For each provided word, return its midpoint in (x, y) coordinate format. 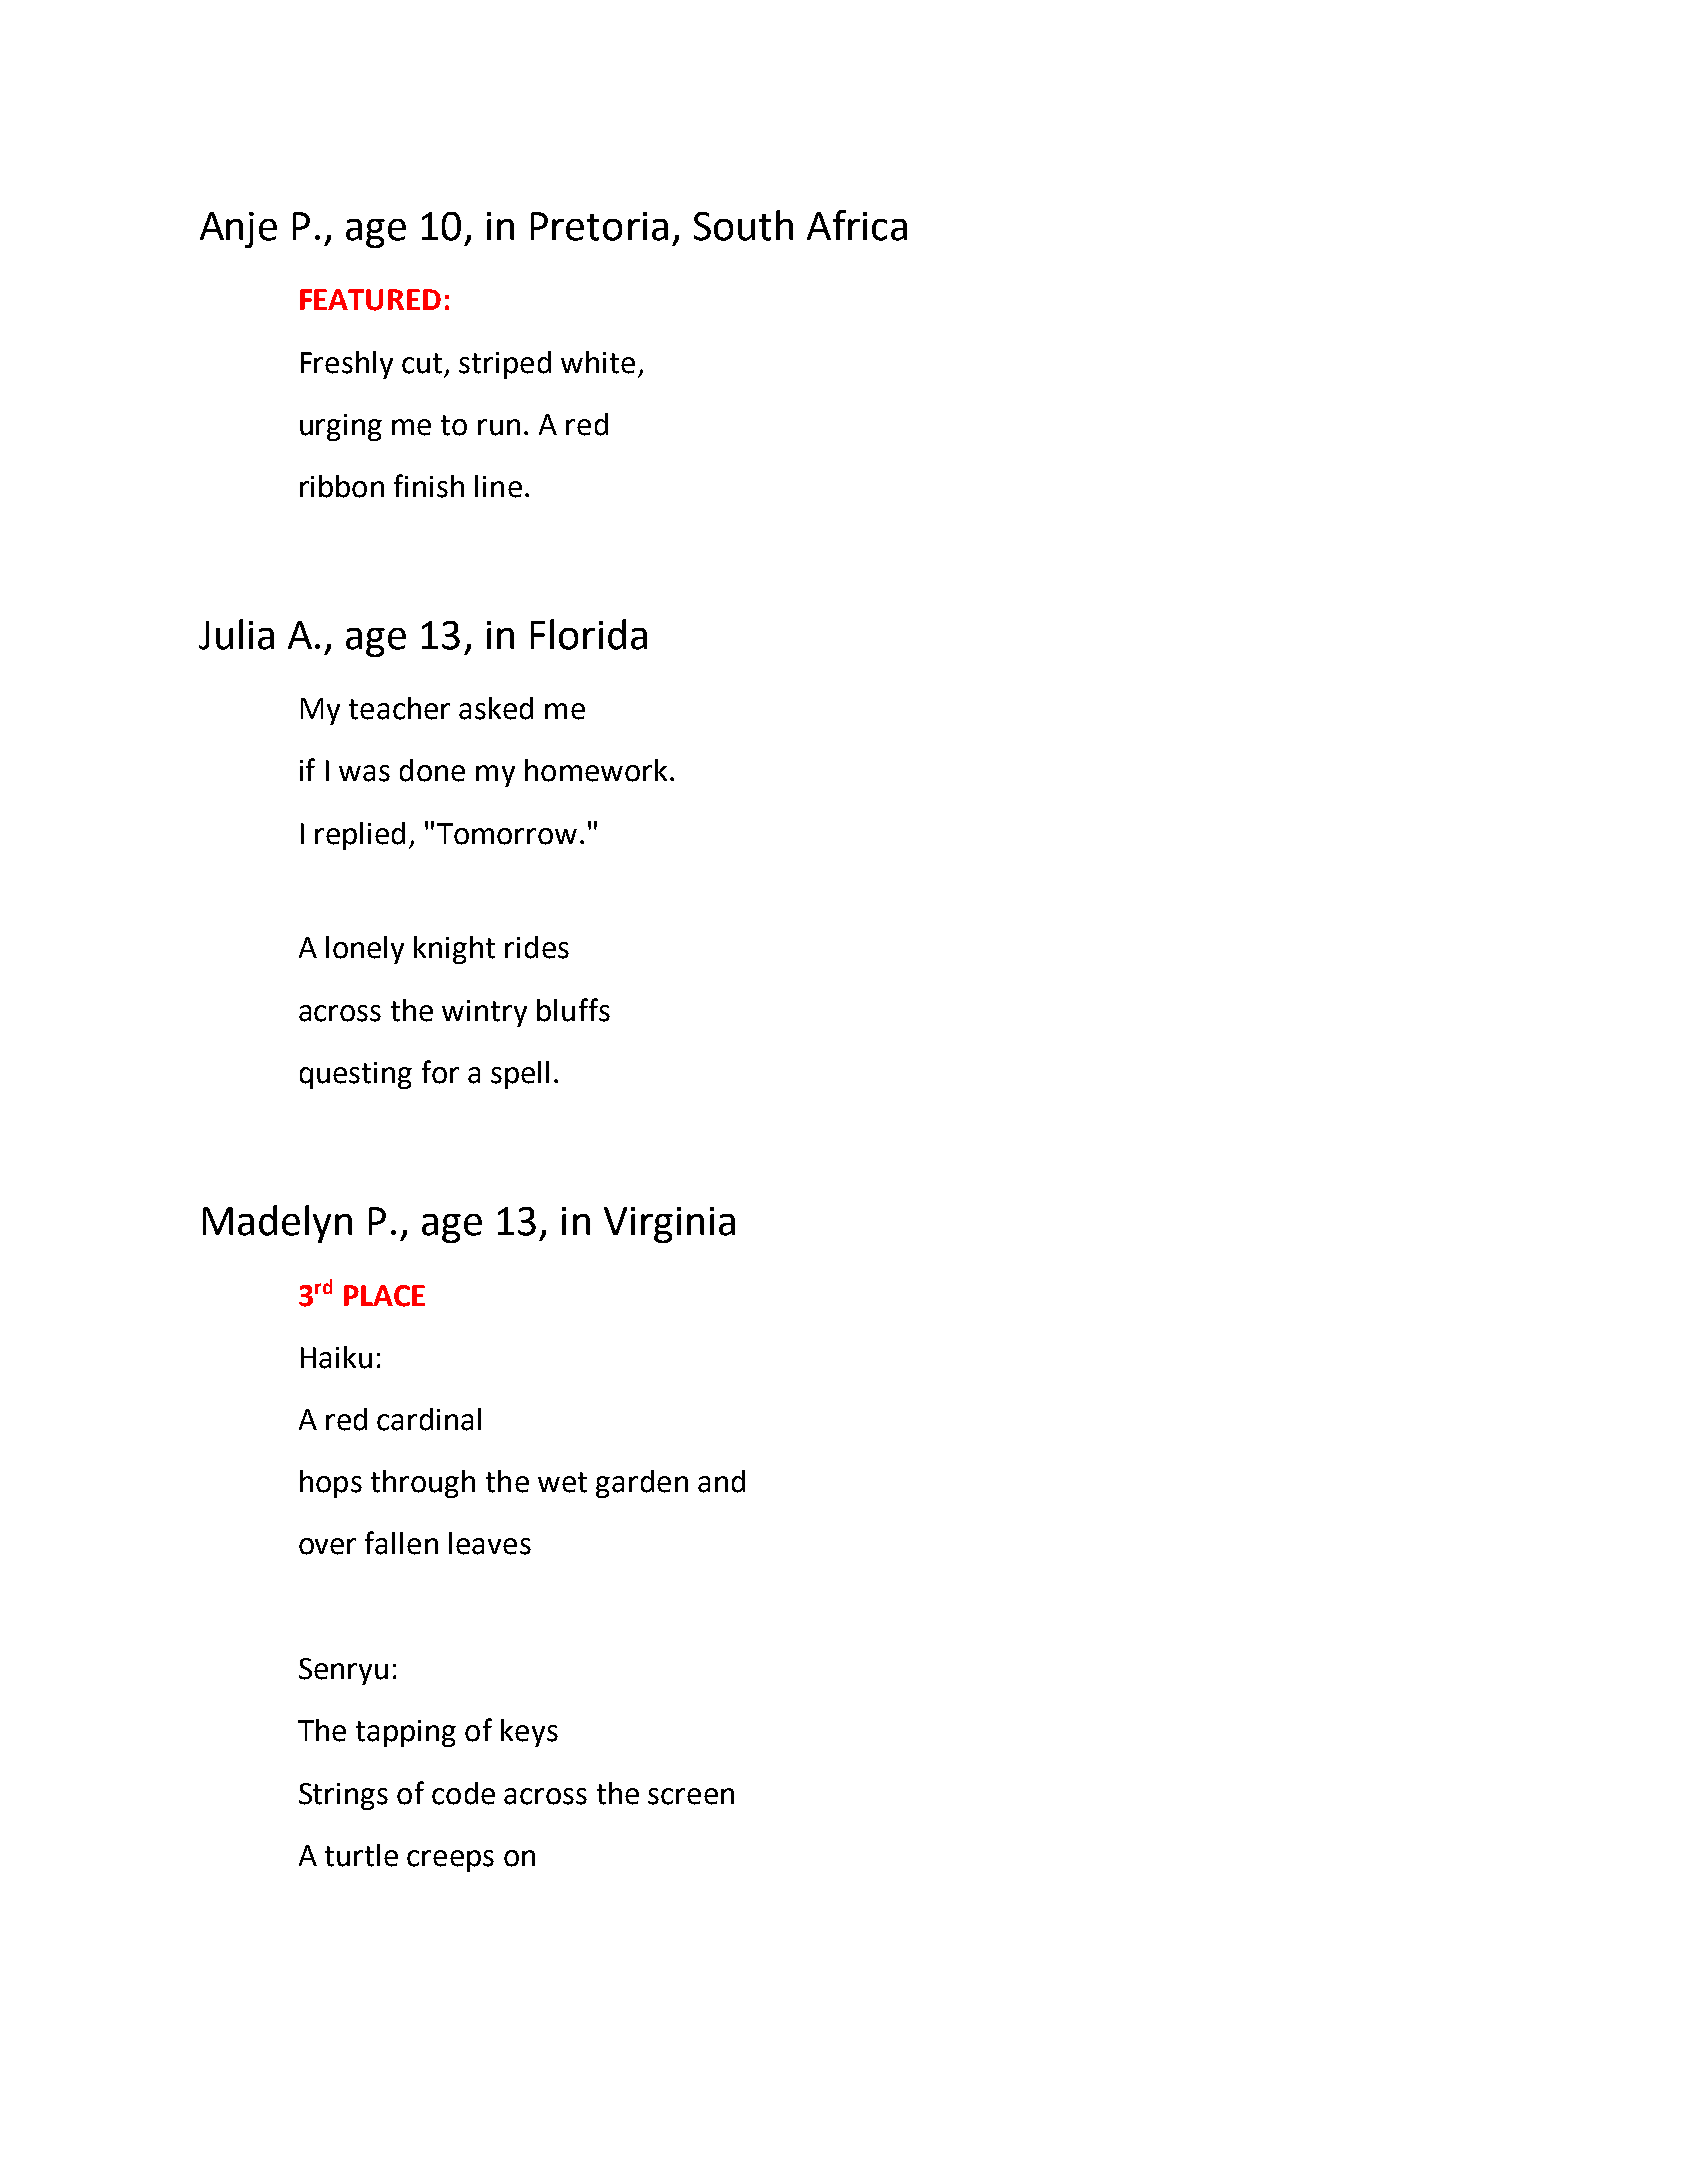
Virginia (669, 1225)
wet (562, 1482)
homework (596, 770)
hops (331, 1484)
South (743, 225)
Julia (236, 634)
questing (356, 1075)
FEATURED (370, 300)
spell (520, 1075)
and (721, 1481)
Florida (589, 634)
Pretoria (599, 226)
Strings (343, 1796)
